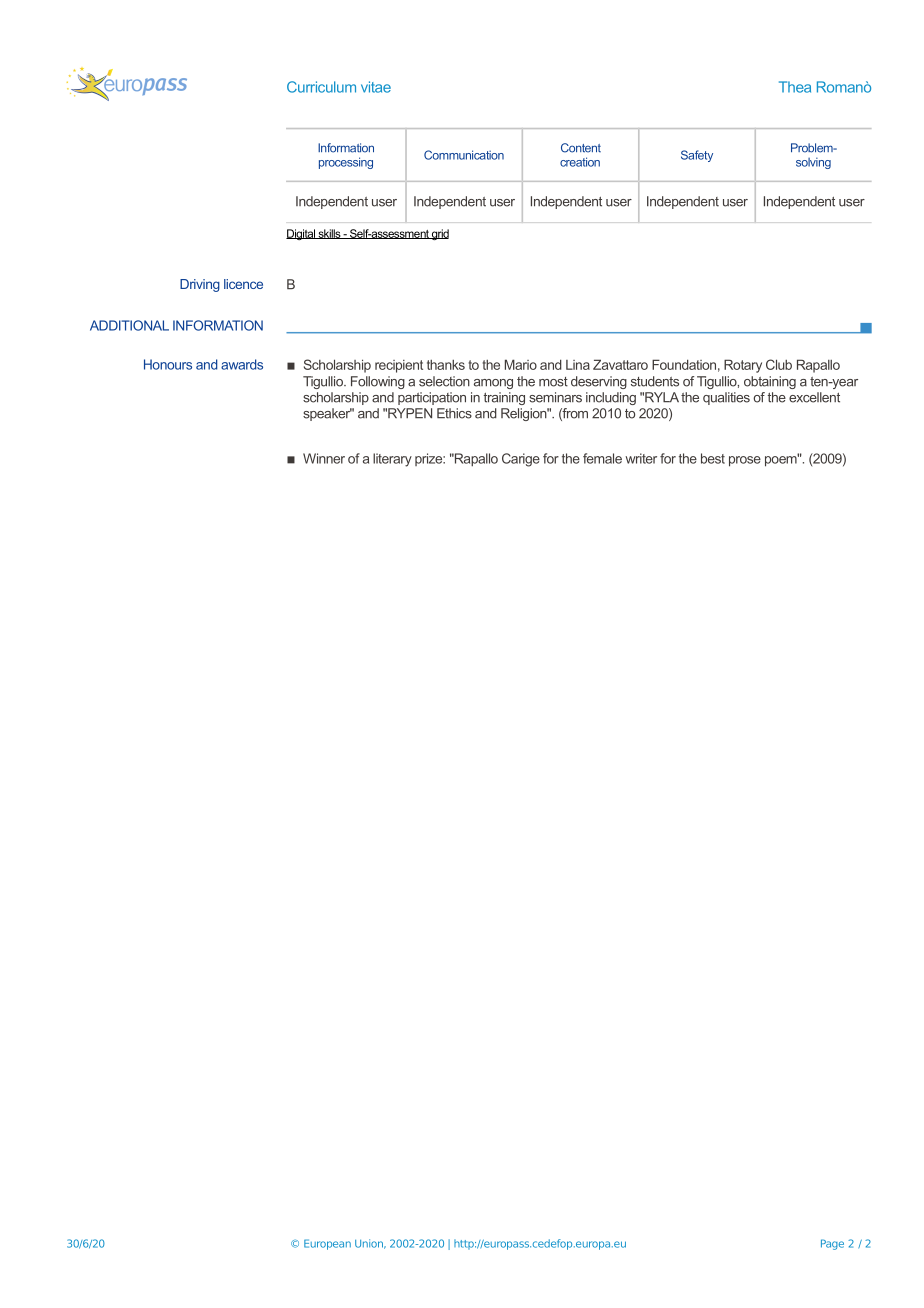 The width and height of the image is (924, 1308). What do you see at coordinates (321, 87) in the image?
I see `Curriculum` at bounding box center [321, 87].
